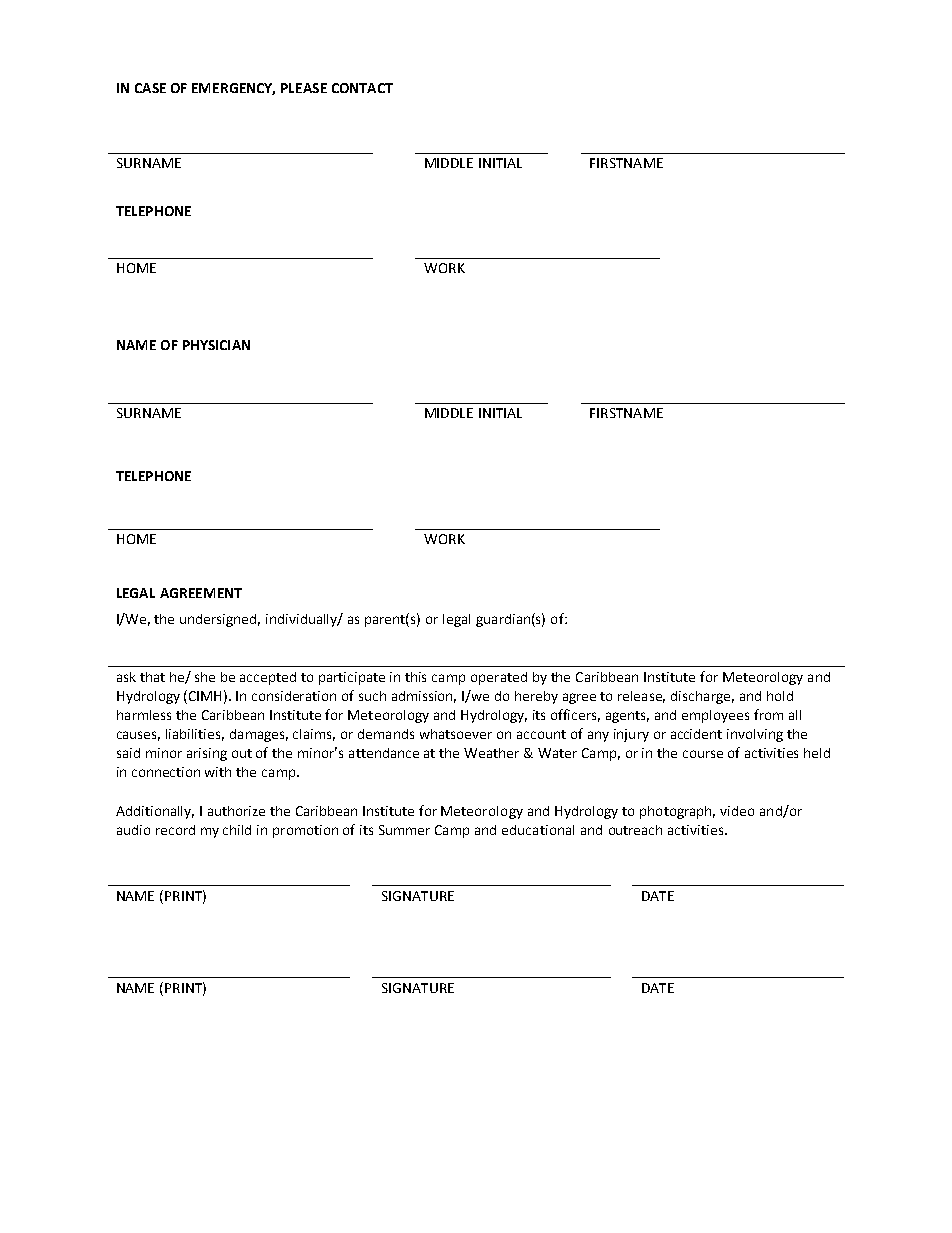 Image resolution: width=952 pixels, height=1233 pixels. I want to click on she, so click(205, 677).
